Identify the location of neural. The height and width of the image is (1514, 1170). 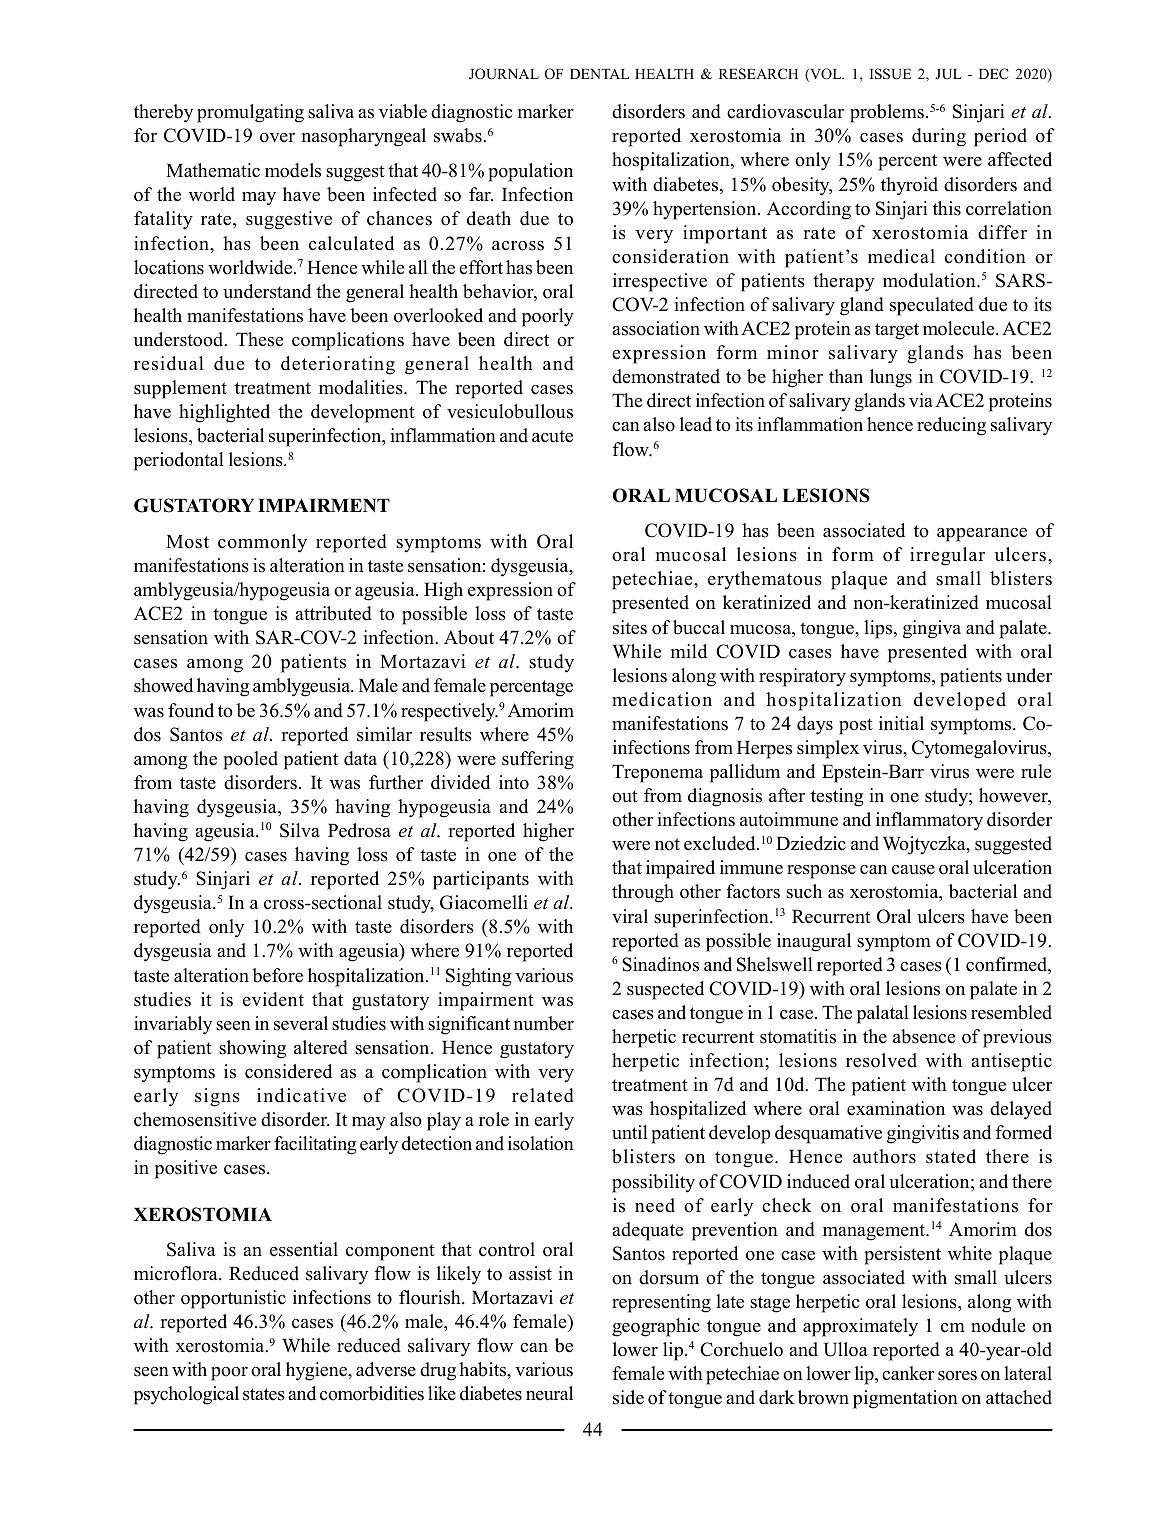
(549, 1393).
